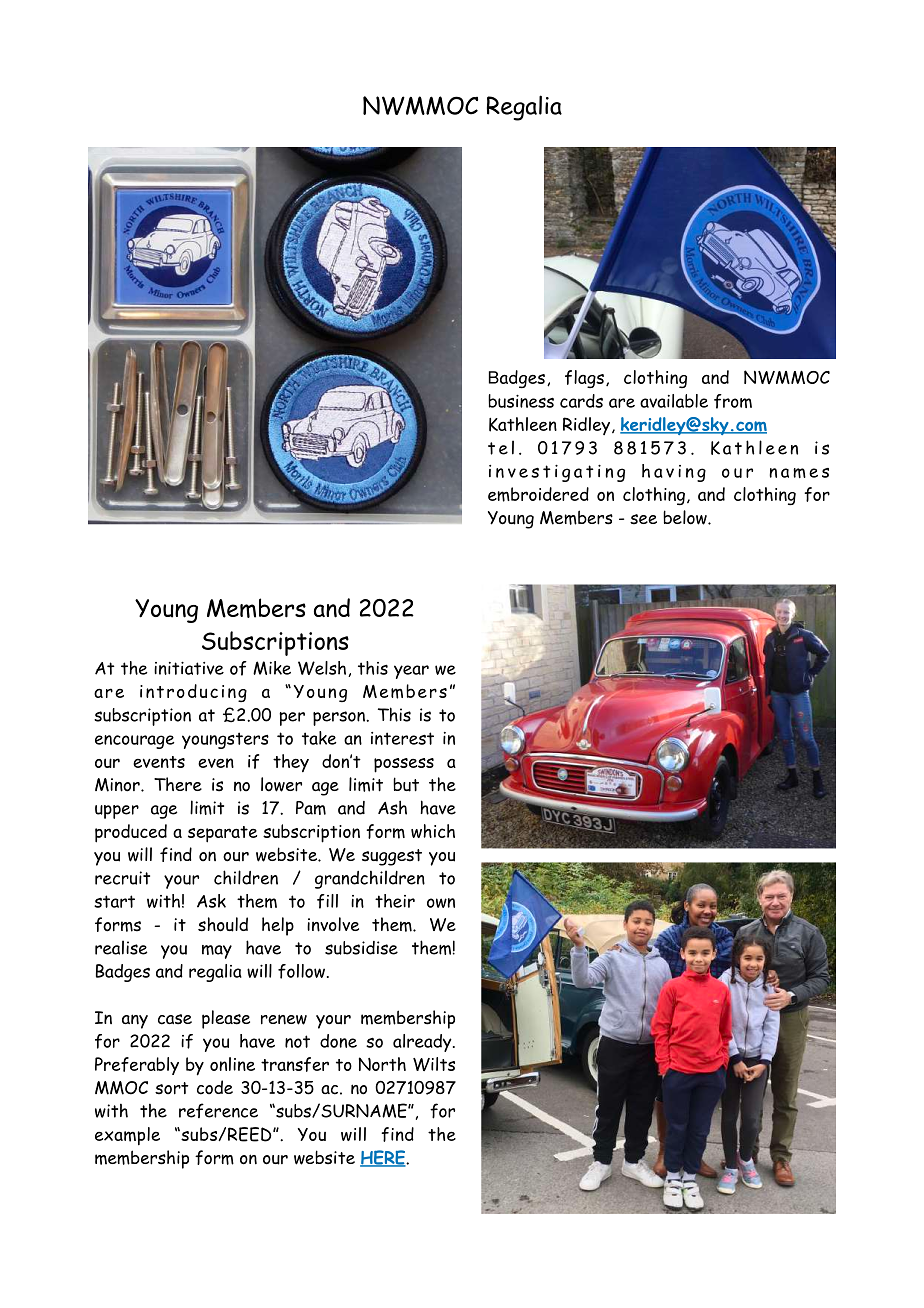  Describe the element at coordinates (135, 742) in the document. I see `encourage` at that location.
